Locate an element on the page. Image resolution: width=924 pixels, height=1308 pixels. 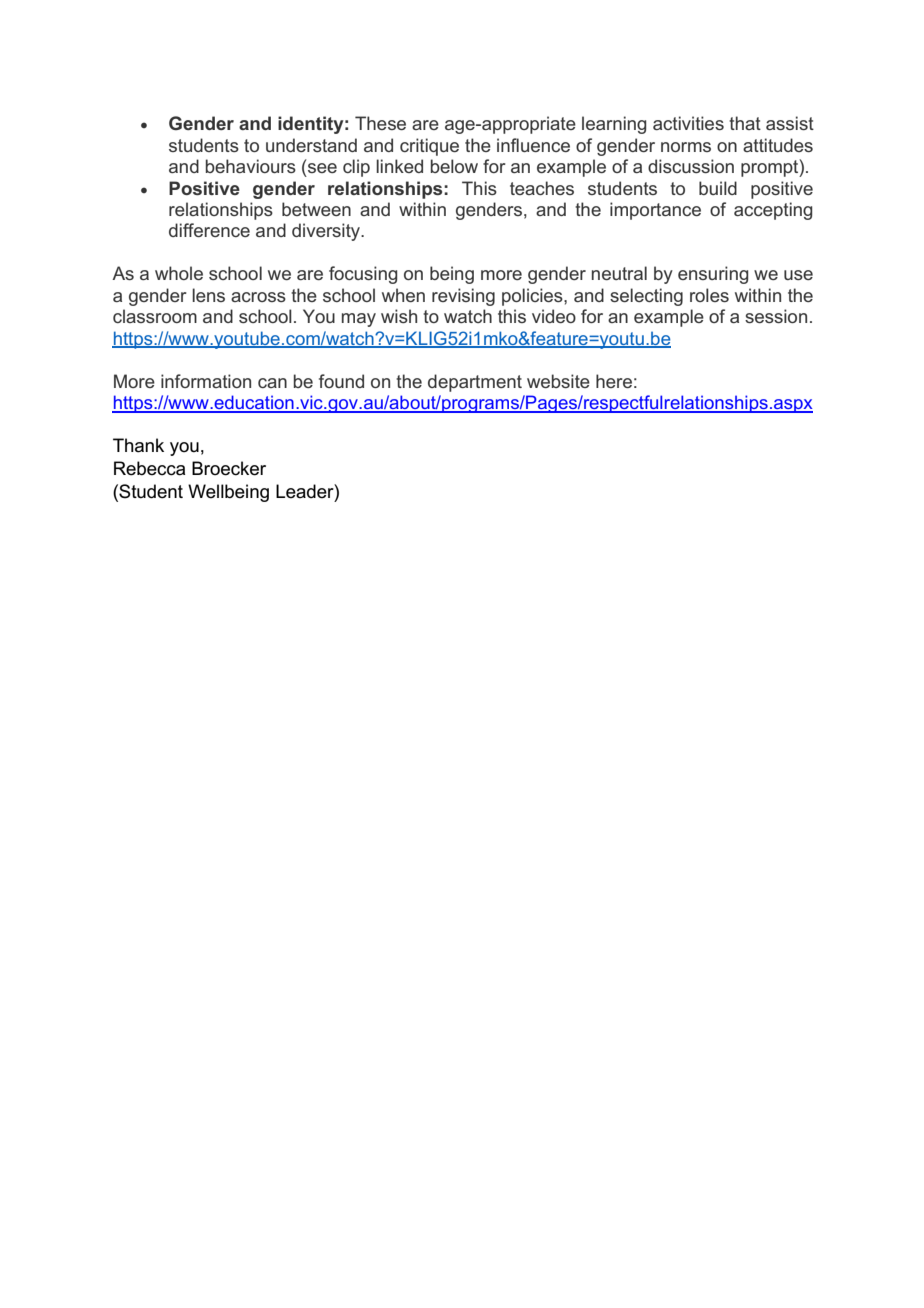
understand is located at coordinates (311, 145).
